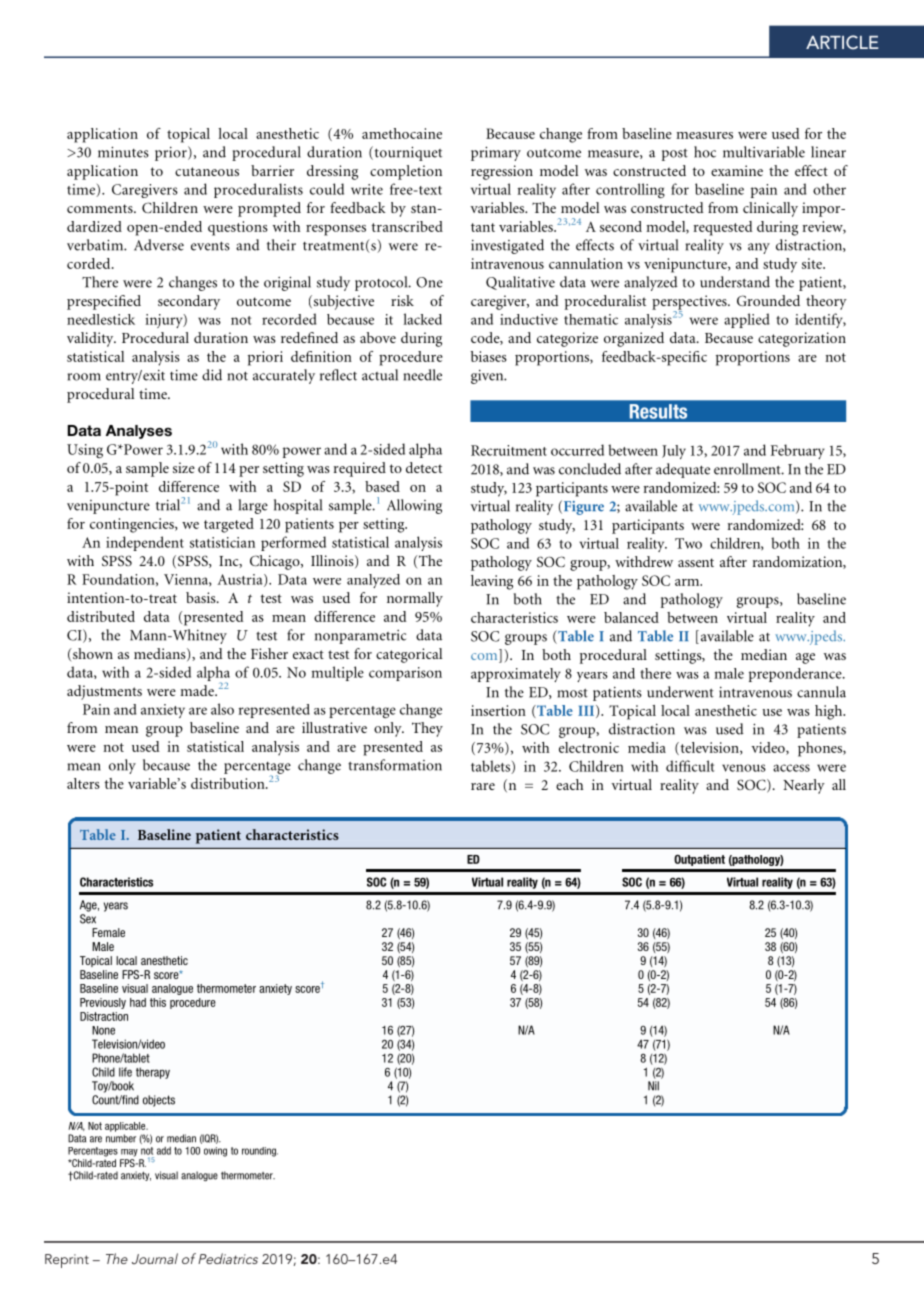 The image size is (924, 1308). Describe the element at coordinates (483, 786) in the document. I see `rare` at that location.
